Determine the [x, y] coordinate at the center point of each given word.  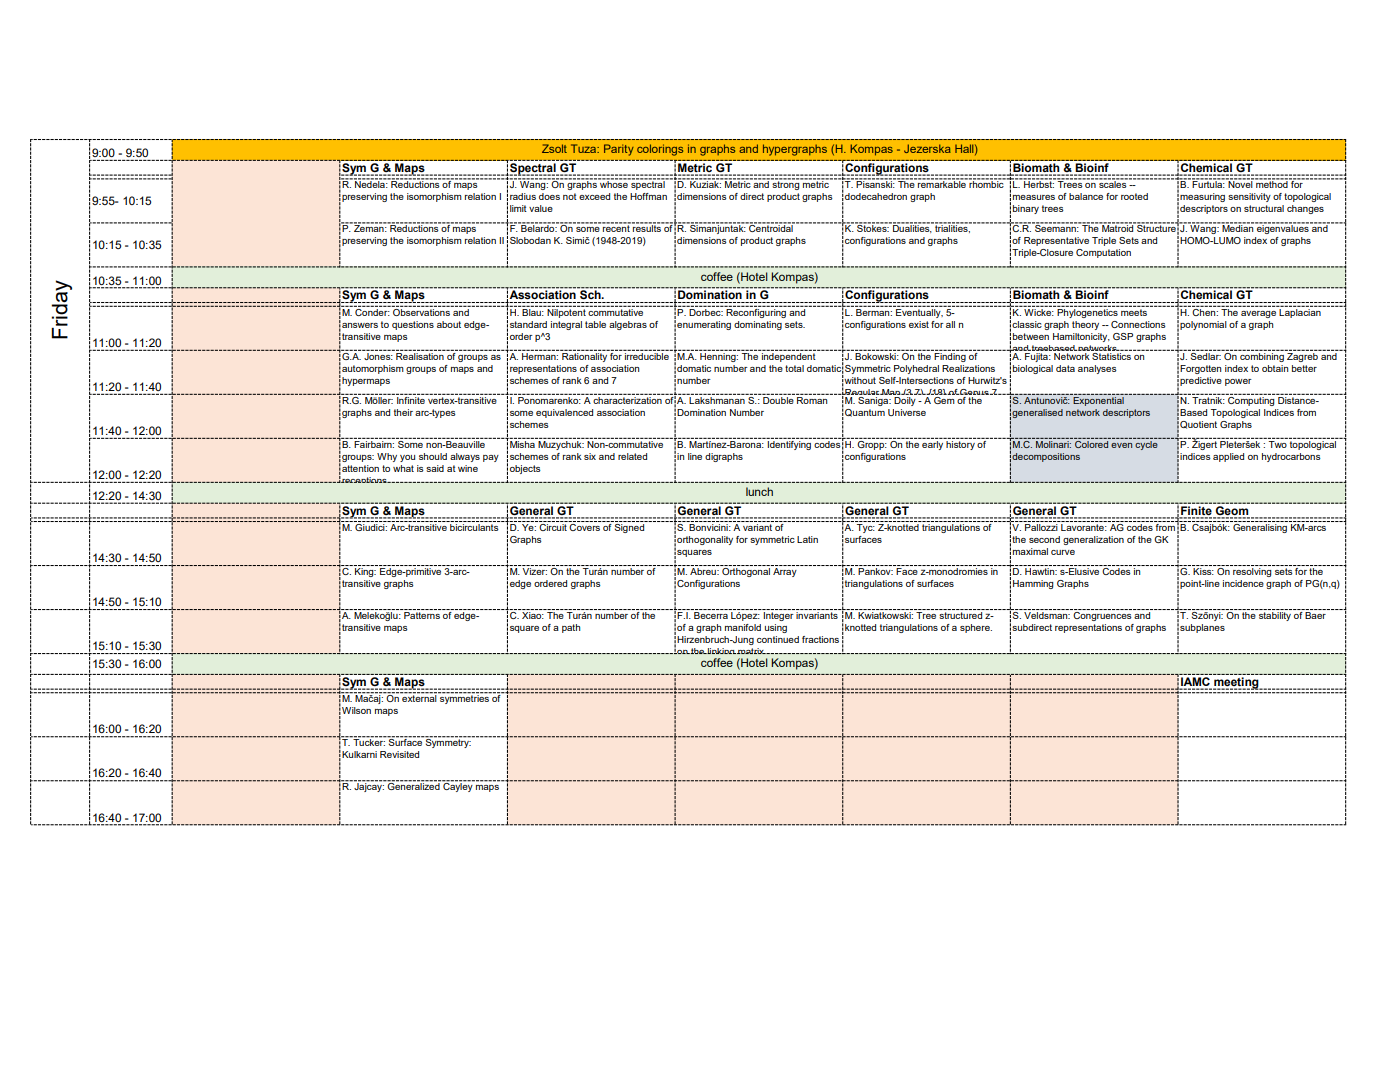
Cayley [458, 786]
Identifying [789, 444]
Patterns [422, 615]
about [449, 324]
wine [468, 468]
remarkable [942, 183]
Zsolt [554, 148]
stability [1275, 616]
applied [1228, 457]
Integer [778, 616]
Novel [1240, 183]
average [1258, 314]
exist [919, 324]
